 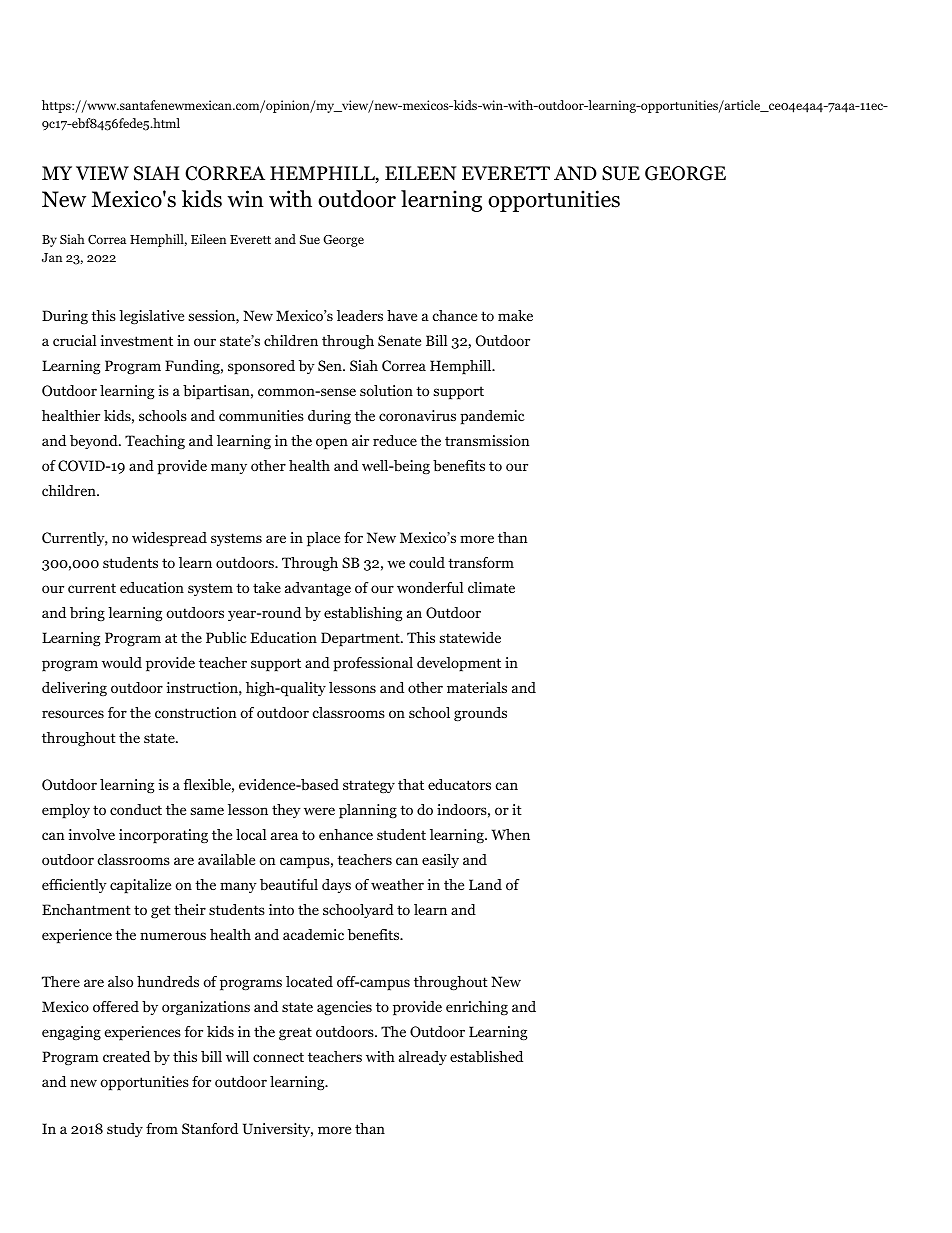 What do you see at coordinates (151, 317) in the image?
I see `legislative` at bounding box center [151, 317].
